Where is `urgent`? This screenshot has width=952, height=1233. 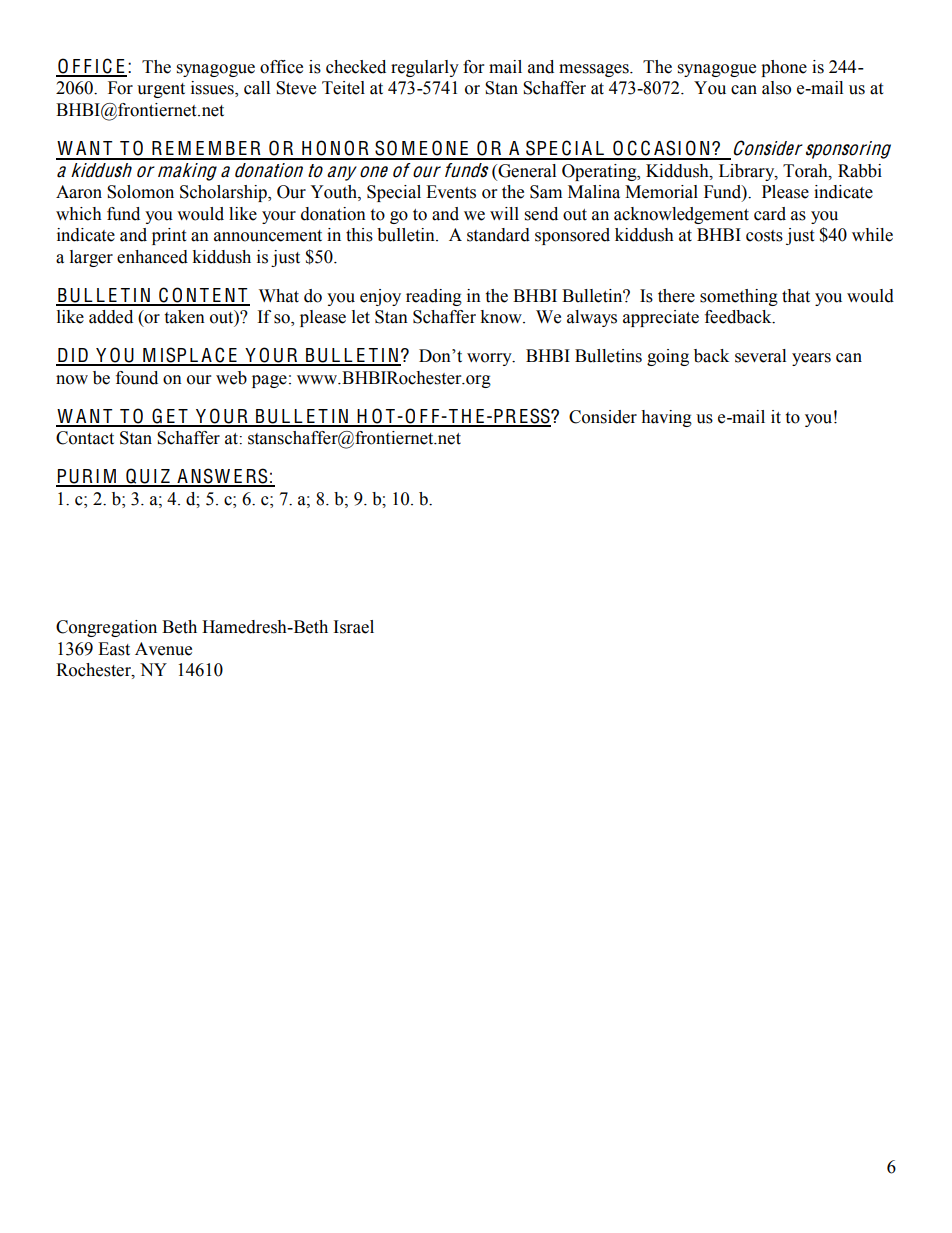
urgent is located at coordinates (161, 90).
